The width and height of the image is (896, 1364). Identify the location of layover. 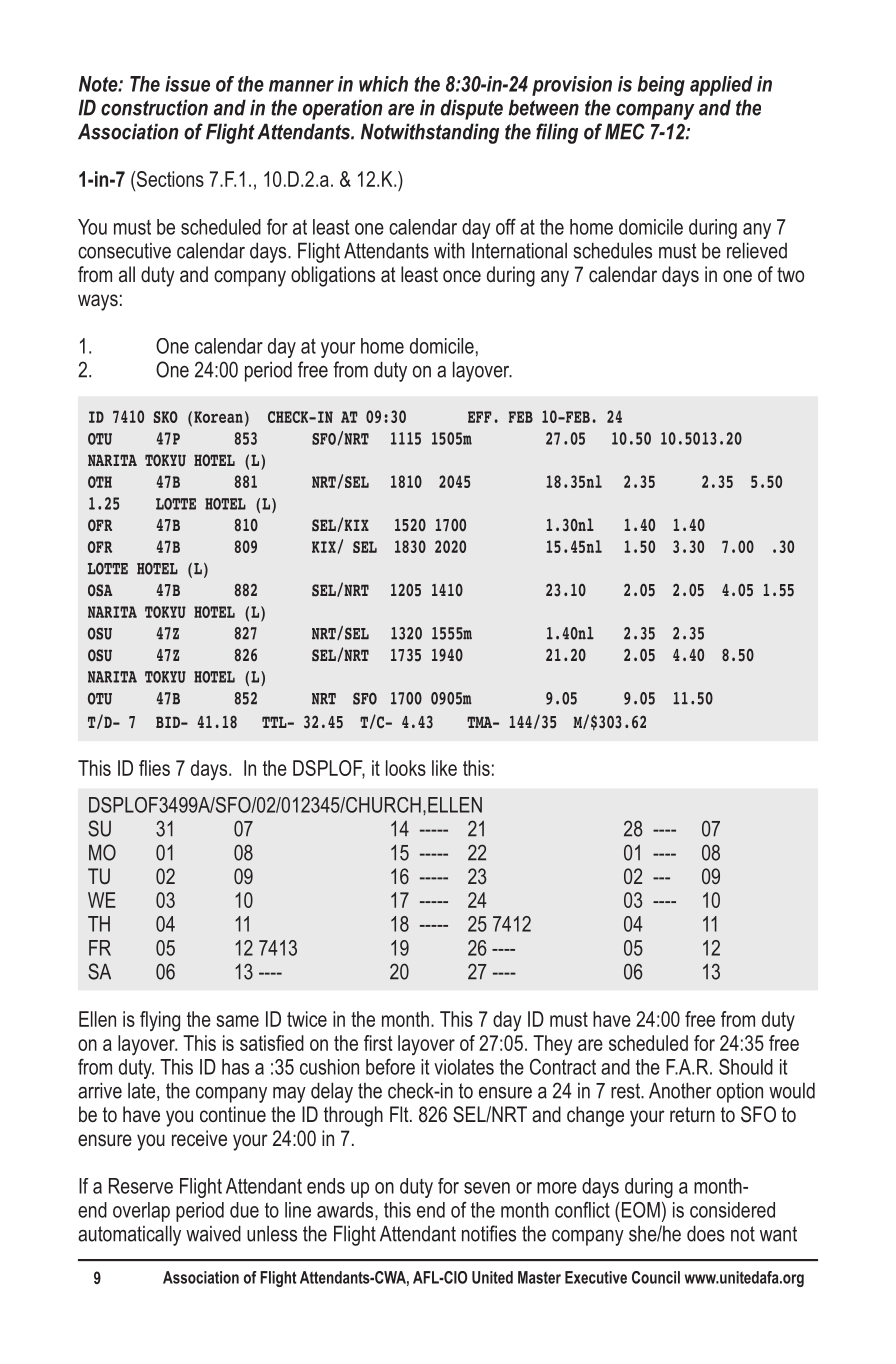
(482, 371).
